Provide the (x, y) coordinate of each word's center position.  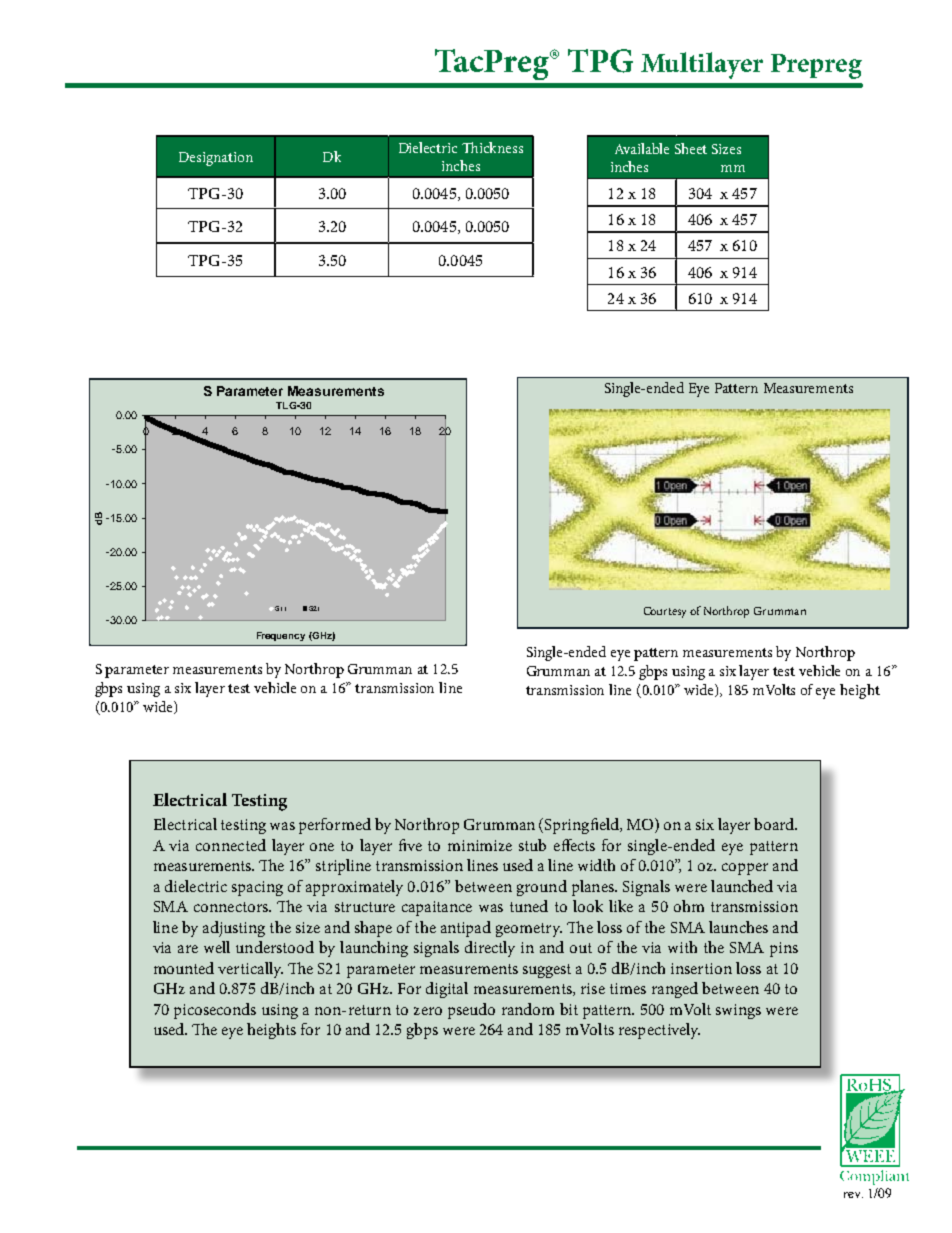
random (528, 1009)
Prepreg (816, 66)
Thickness (492, 147)
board (775, 824)
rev (853, 1195)
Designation (216, 159)
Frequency (281, 636)
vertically (250, 970)
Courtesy (665, 612)
